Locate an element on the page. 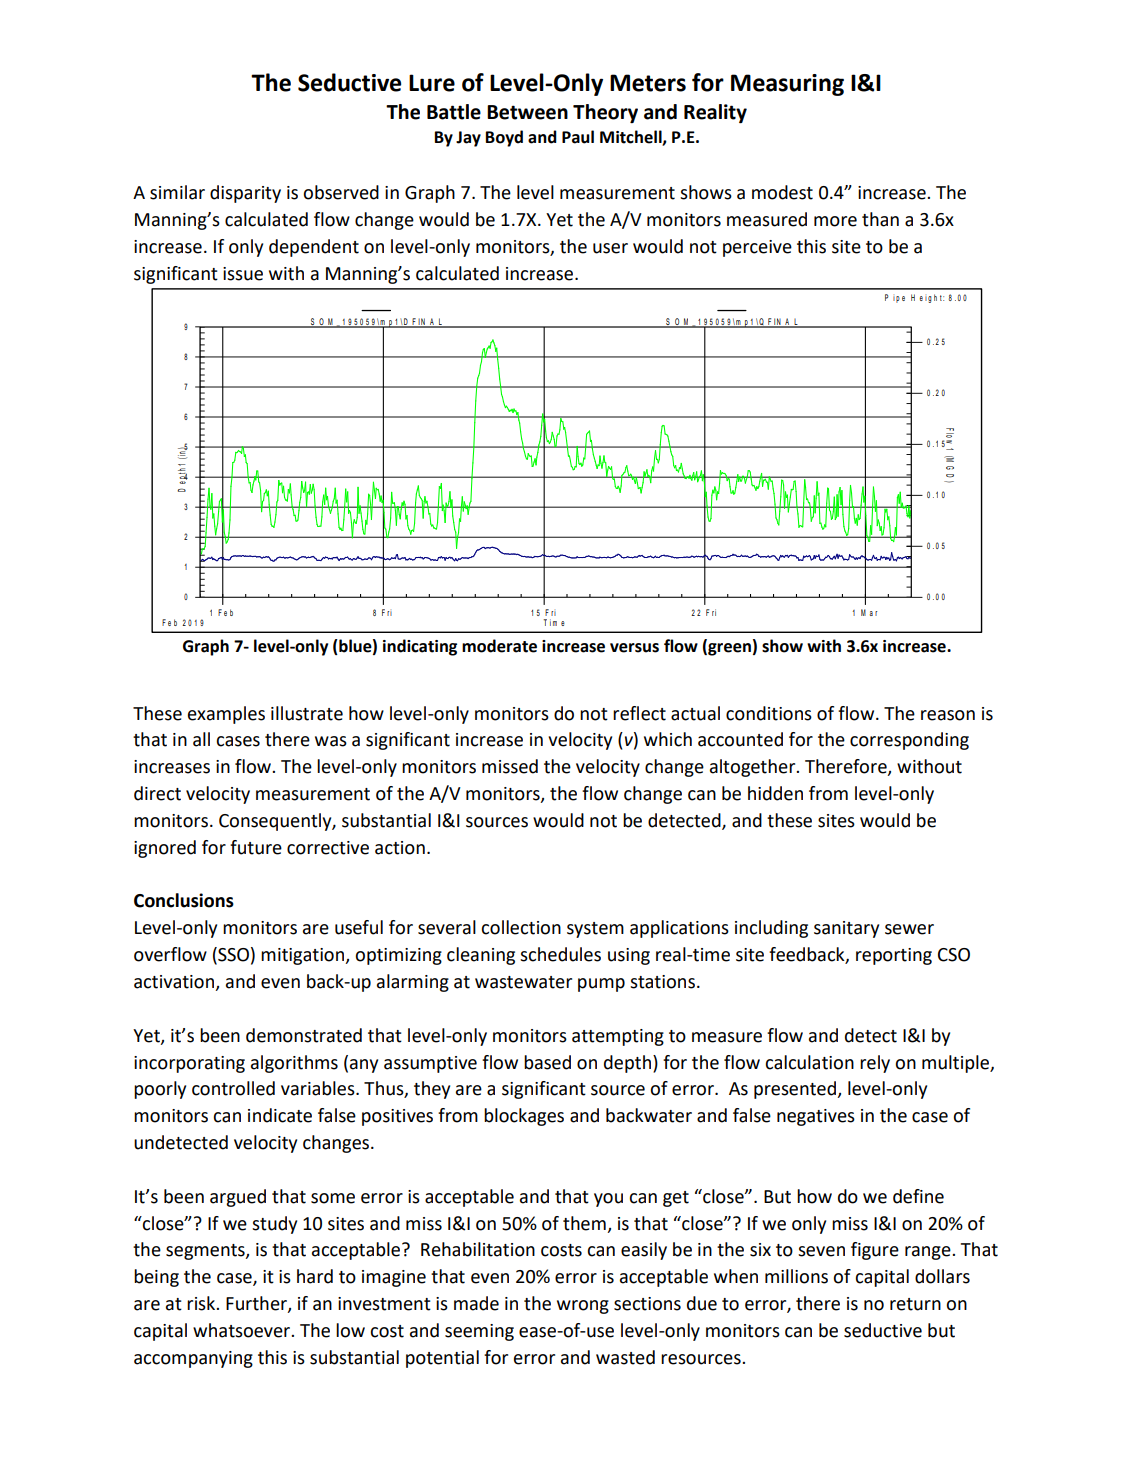 Image resolution: width=1134 pixels, height=1467 pixels. Between is located at coordinates (527, 112).
